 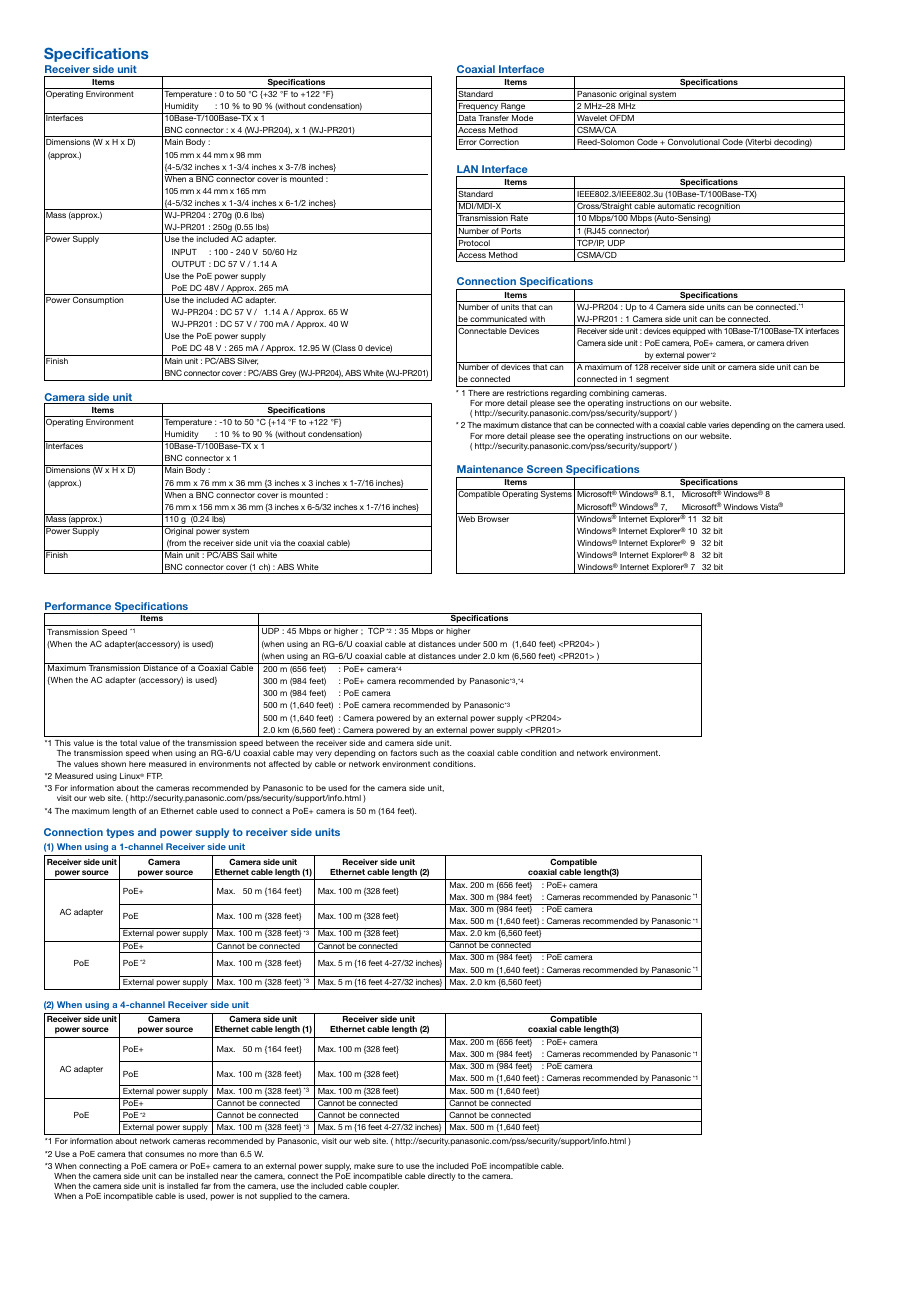 I want to click on Browser, so click(x=493, y=519).
